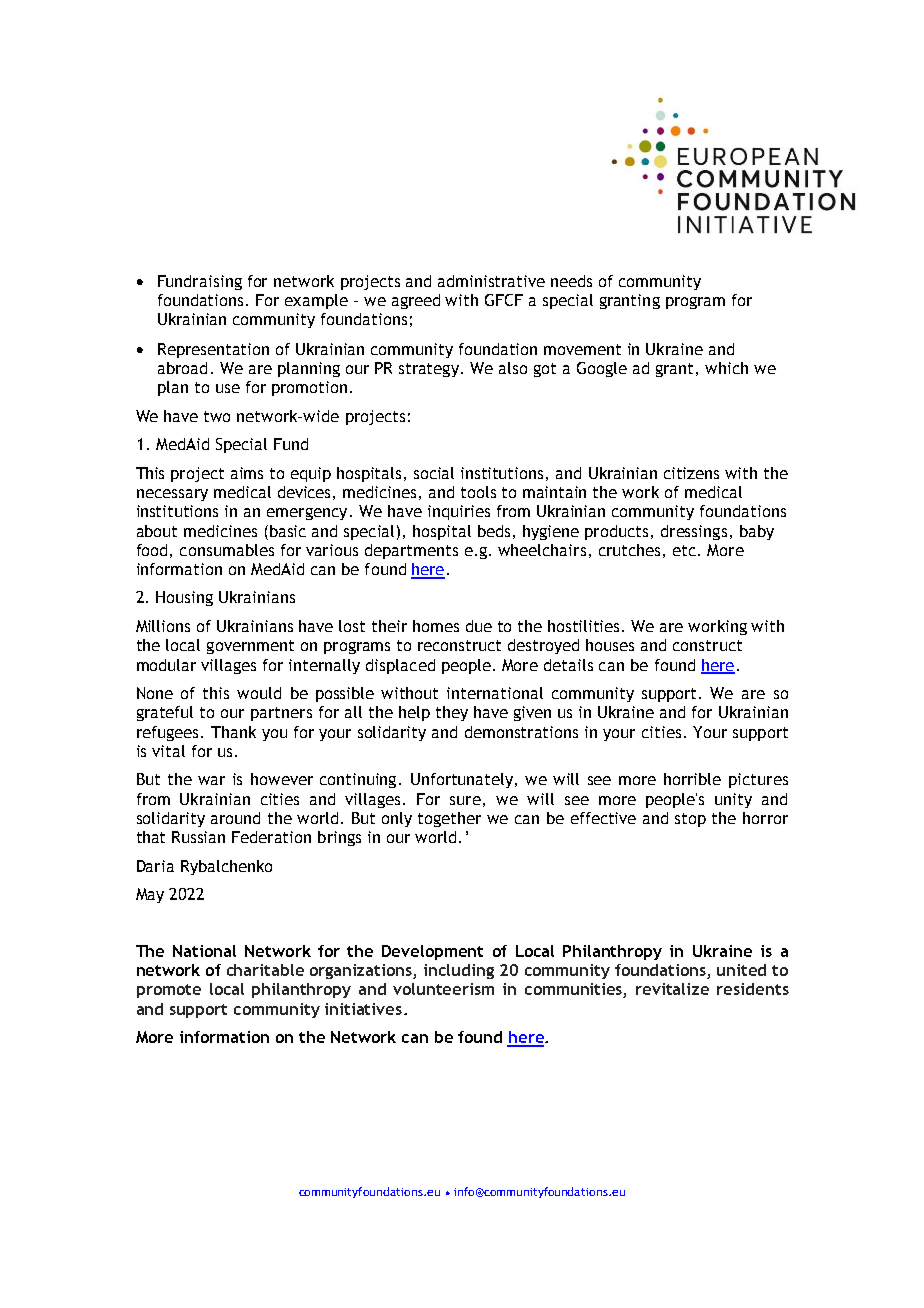  What do you see at coordinates (741, 970) in the document?
I see `united` at bounding box center [741, 970].
